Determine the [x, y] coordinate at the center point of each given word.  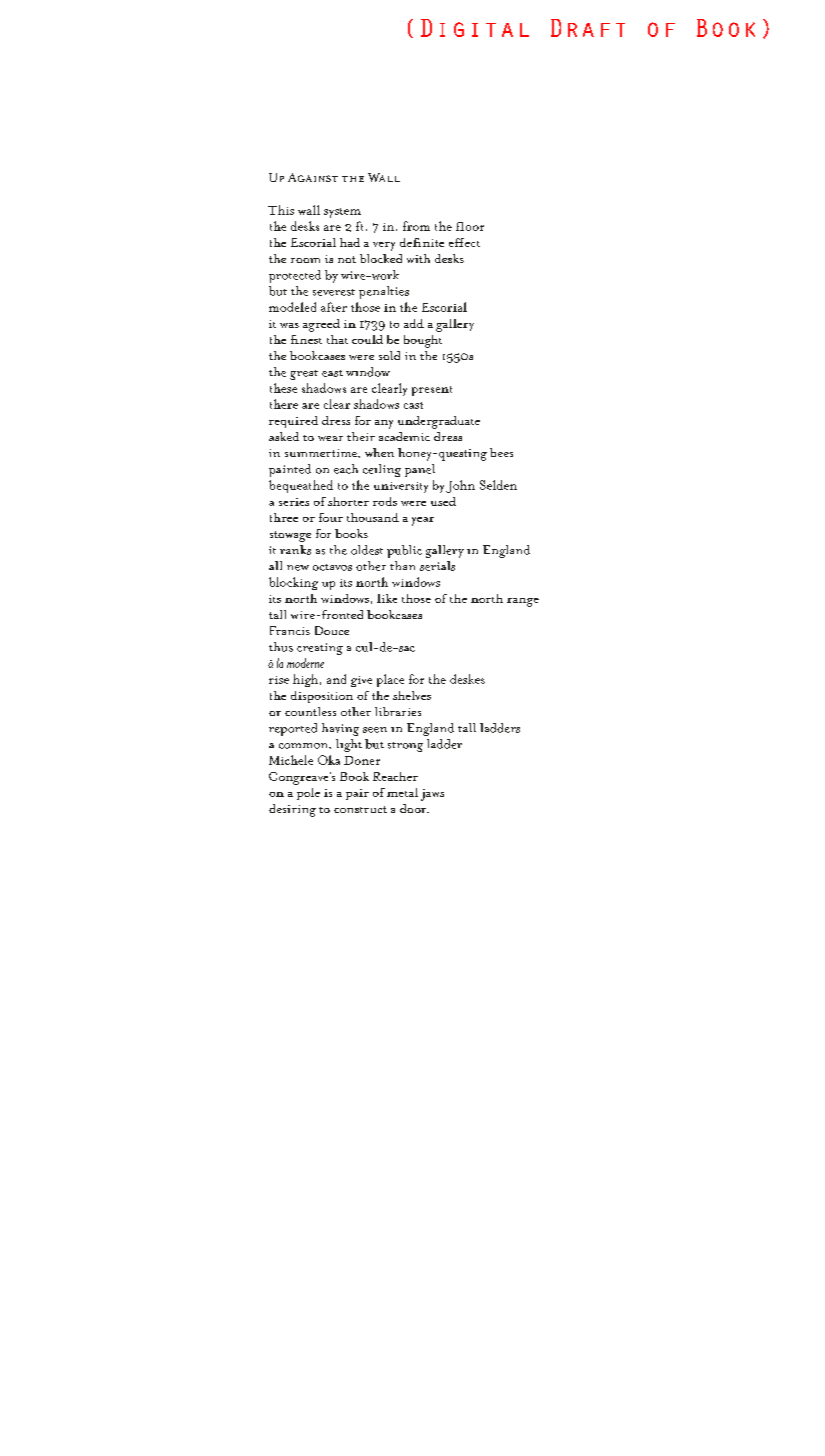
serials [437, 566]
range [523, 602]
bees [501, 452]
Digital [475, 28]
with [418, 258]
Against [313, 177]
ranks [295, 550]
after [334, 307]
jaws [432, 795]
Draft [588, 28]
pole [308, 794]
